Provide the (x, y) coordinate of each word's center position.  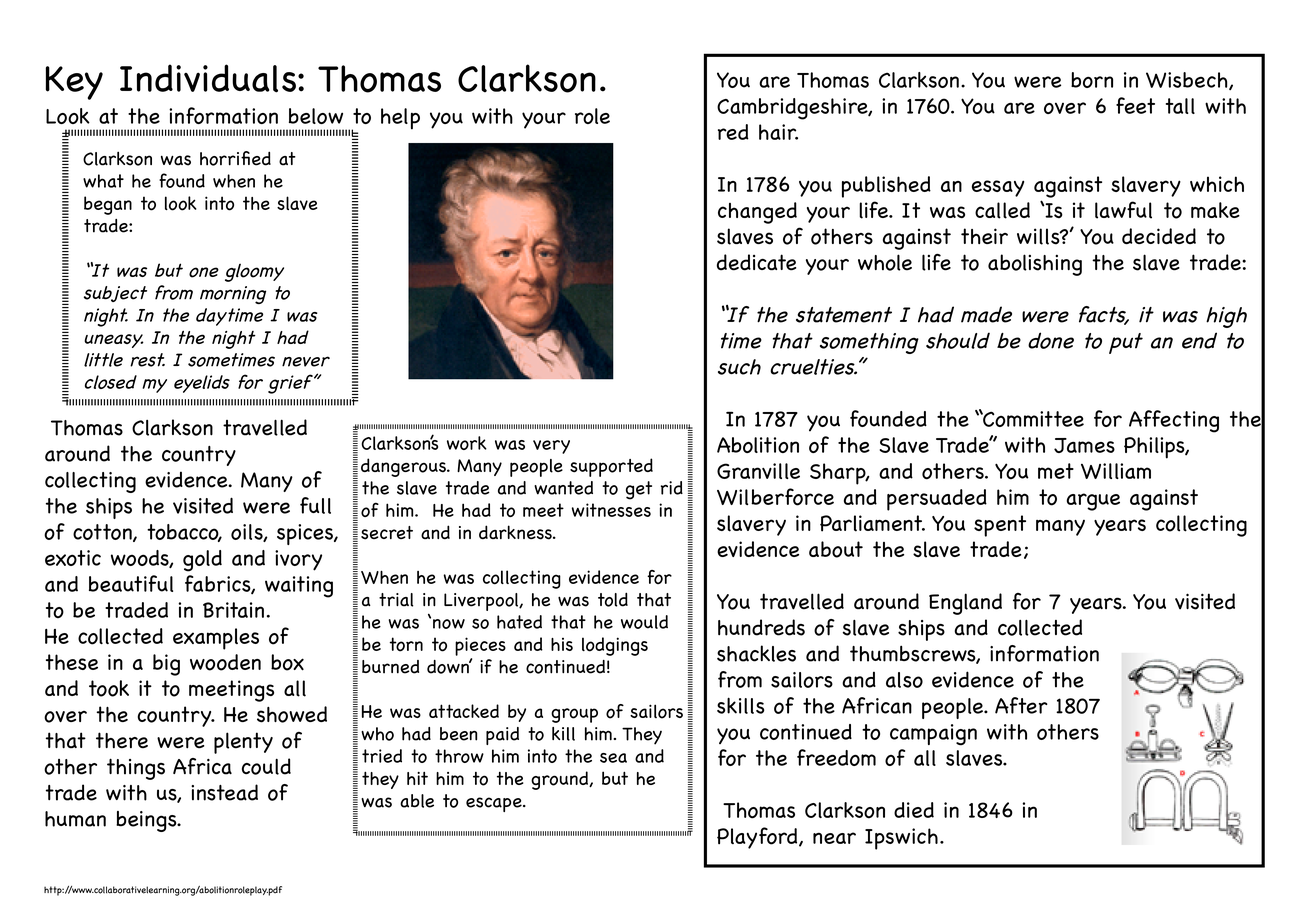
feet (1135, 105)
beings (147, 821)
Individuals (209, 78)
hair (778, 132)
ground (560, 780)
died (914, 810)
